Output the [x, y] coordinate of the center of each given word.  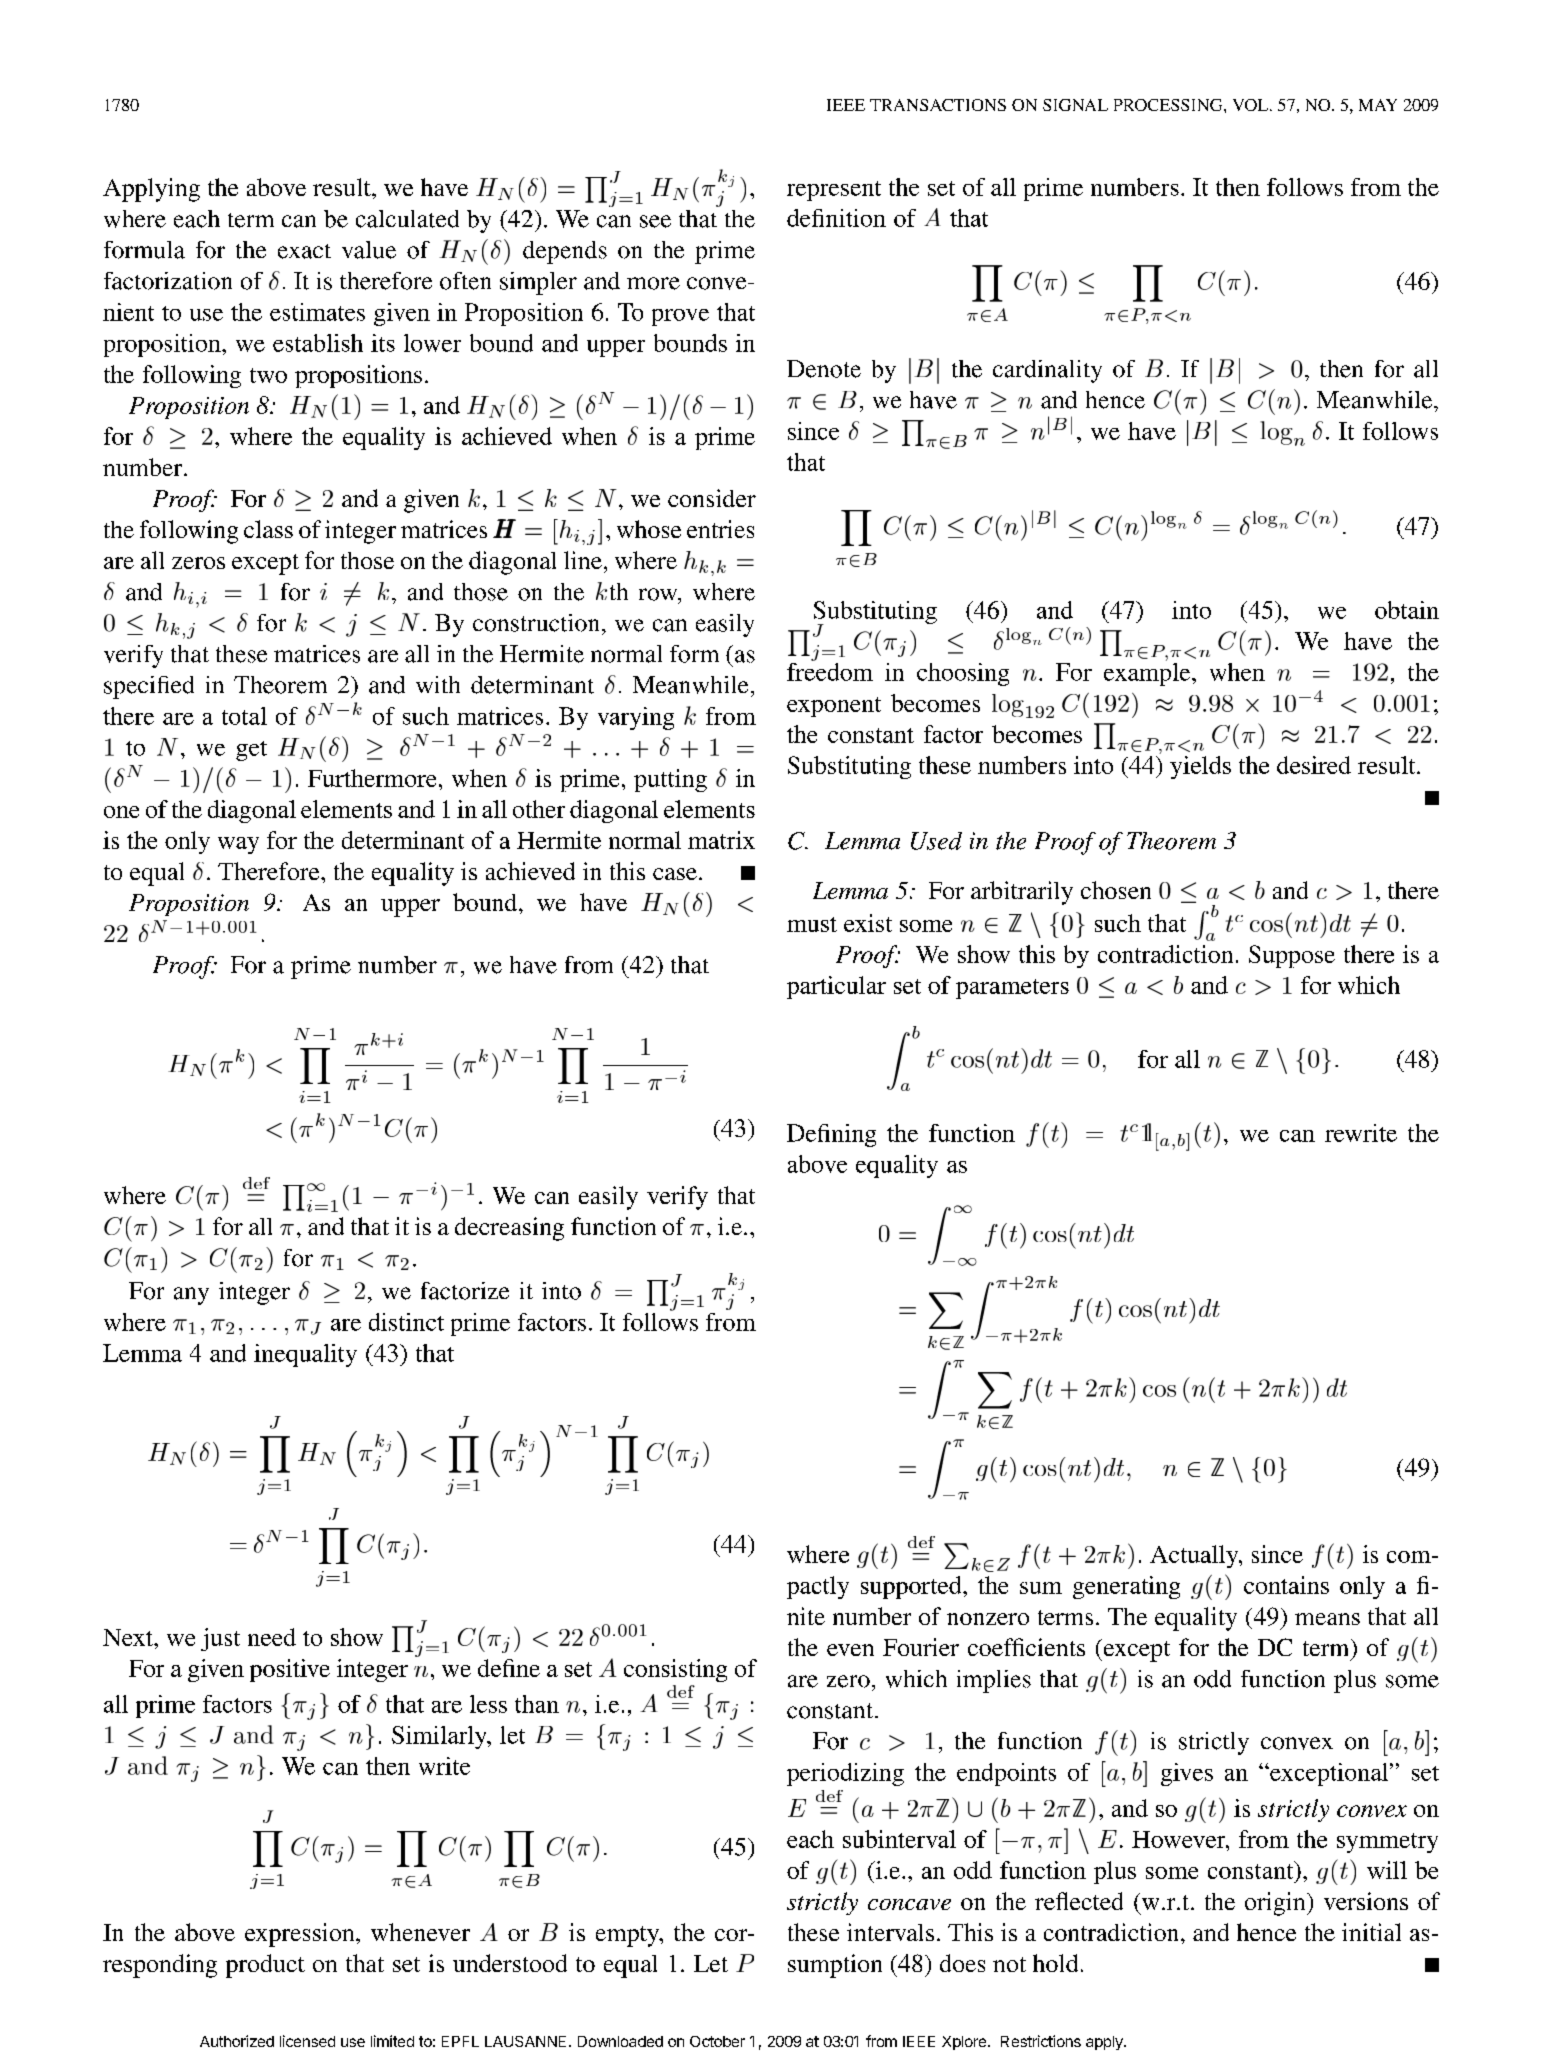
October [717, 2041]
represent [834, 191]
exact [304, 251]
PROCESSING [1169, 105]
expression [301, 1935]
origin [1276, 1904]
